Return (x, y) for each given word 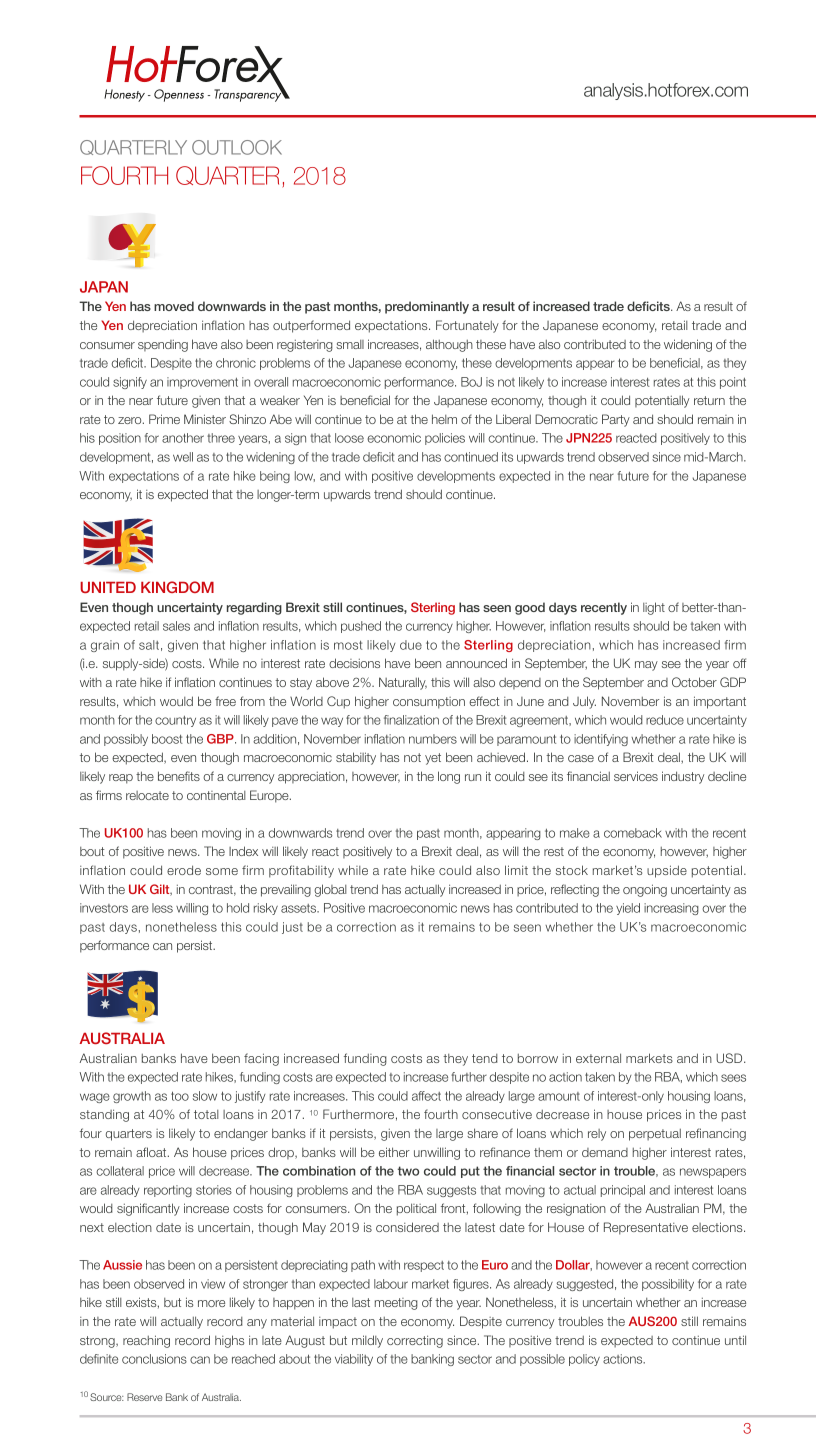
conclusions (154, 1359)
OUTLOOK (237, 147)
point (733, 383)
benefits (179, 776)
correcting (415, 1341)
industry (683, 777)
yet (433, 759)
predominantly (427, 307)
